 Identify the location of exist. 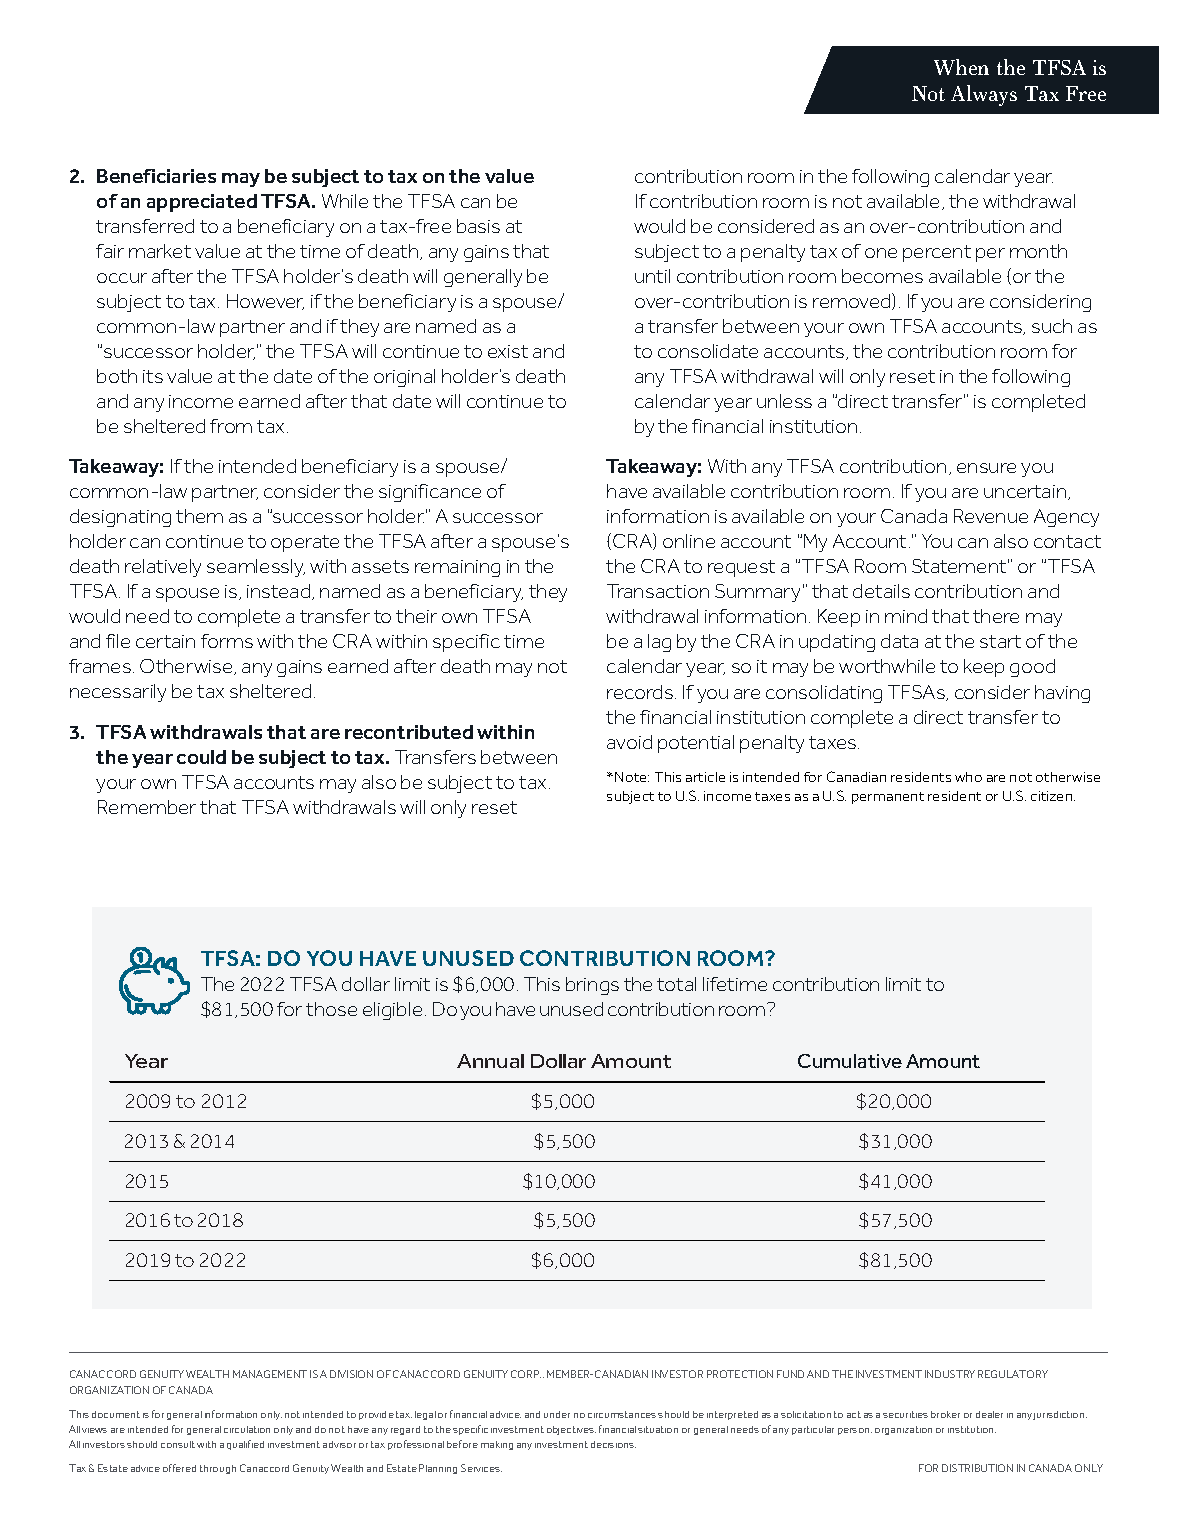
(508, 351).
